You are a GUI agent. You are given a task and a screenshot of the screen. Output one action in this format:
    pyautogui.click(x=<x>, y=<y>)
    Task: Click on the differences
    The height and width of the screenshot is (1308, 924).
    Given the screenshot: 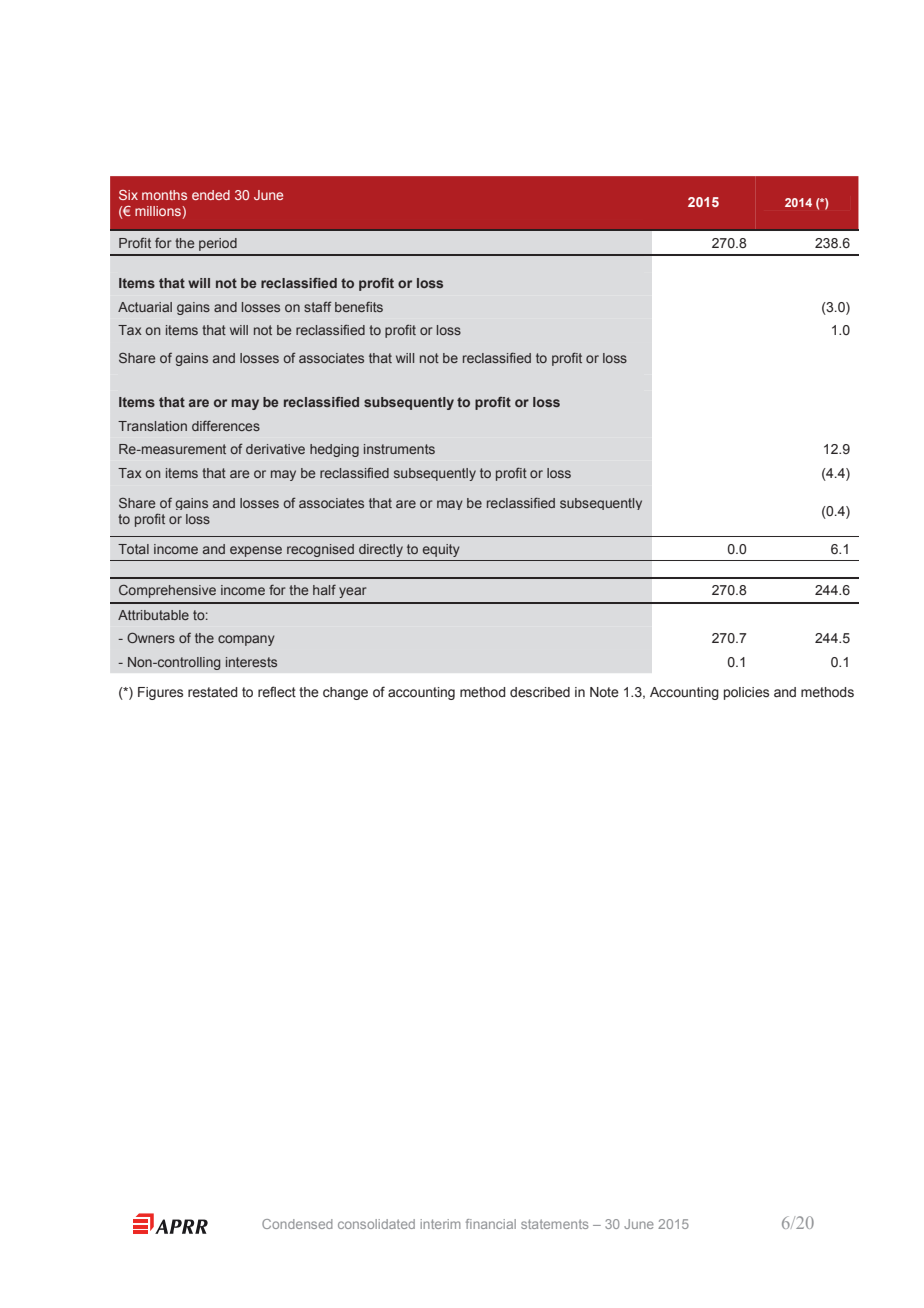 What is the action you would take?
    pyautogui.click(x=226, y=425)
